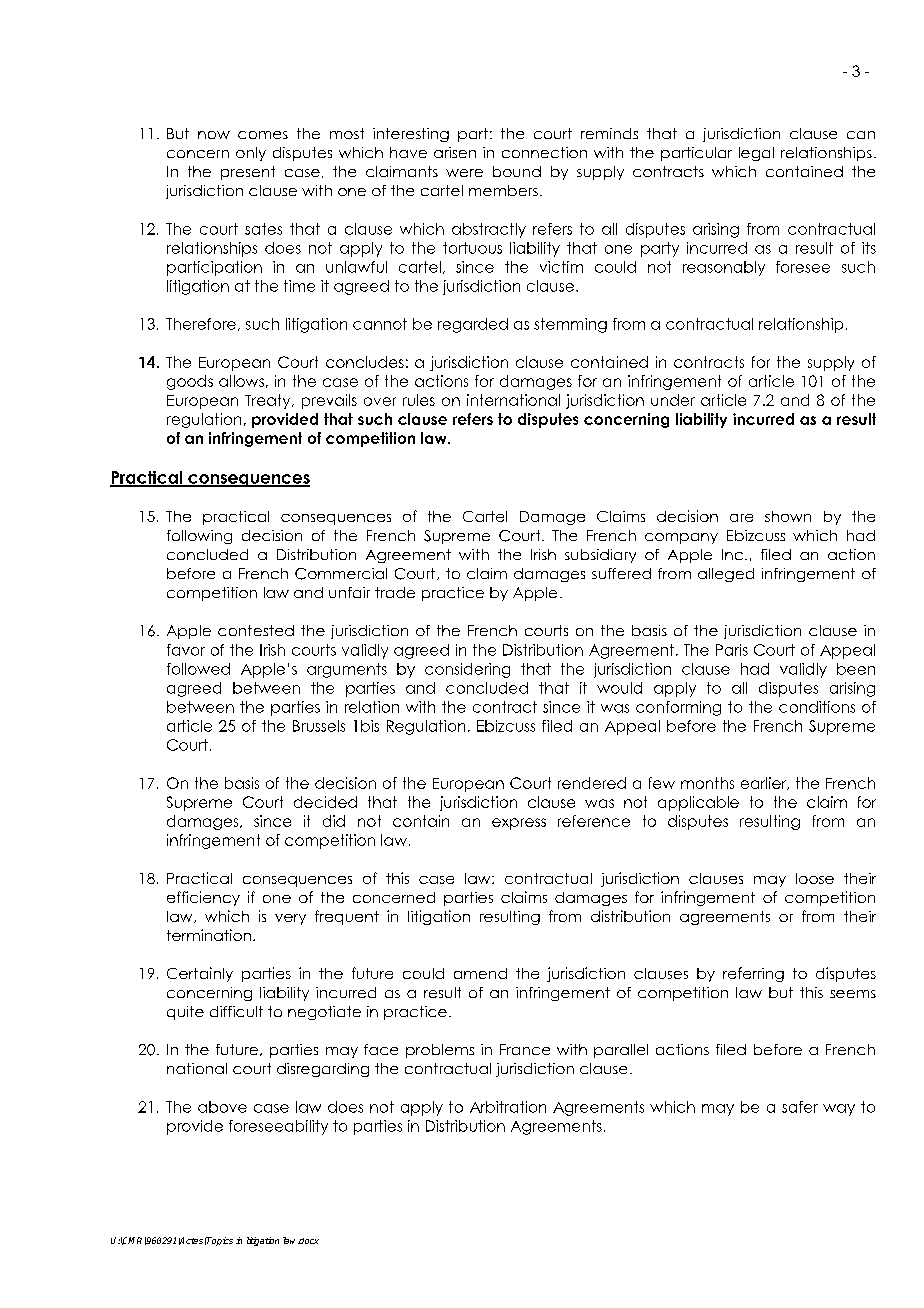 The height and width of the page is (1308, 924). I want to click on considering, so click(467, 670).
